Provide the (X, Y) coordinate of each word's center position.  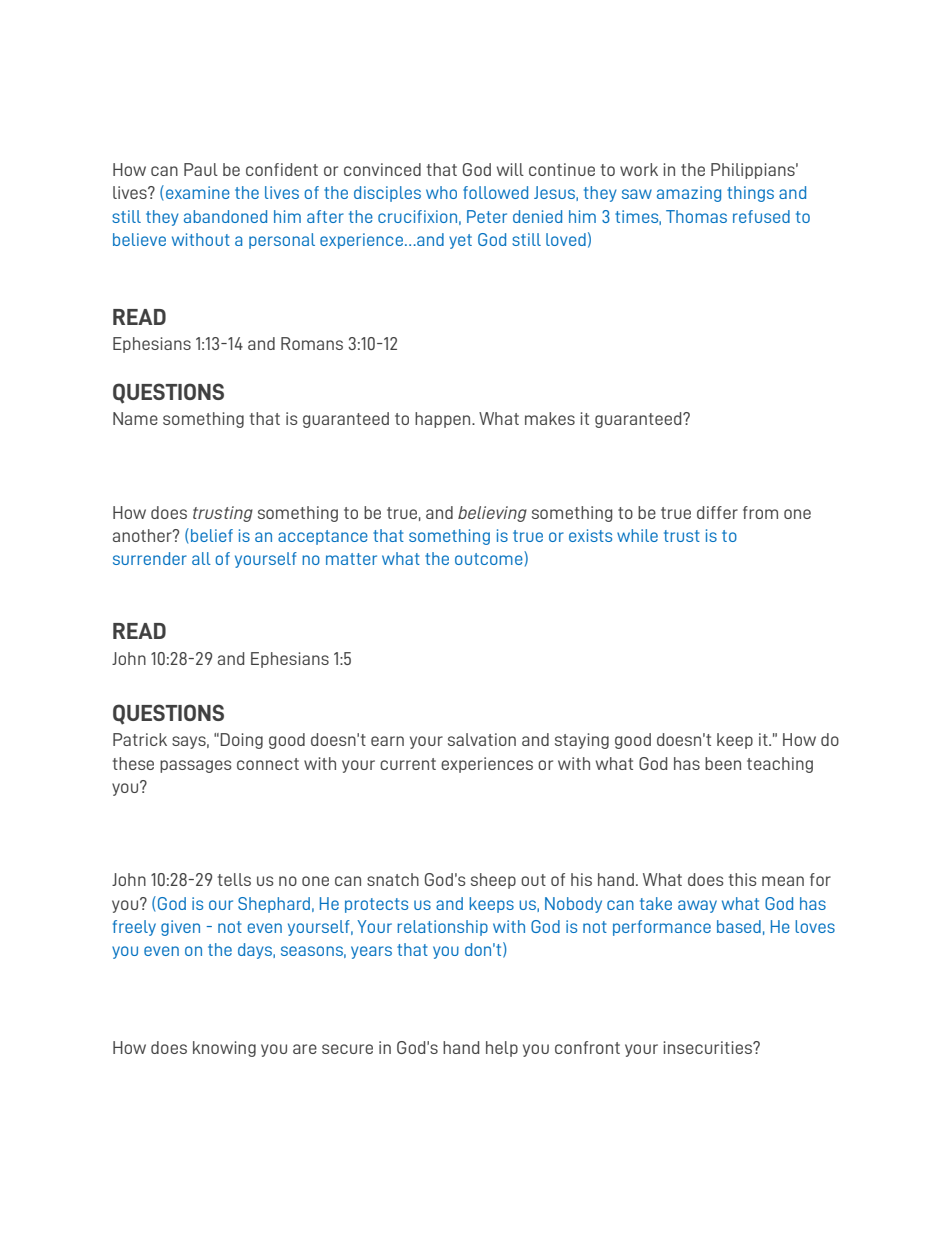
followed (495, 192)
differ (717, 512)
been (723, 763)
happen (444, 420)
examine (198, 192)
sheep (493, 881)
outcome (490, 558)
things (750, 194)
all (201, 558)
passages (196, 766)
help (502, 1049)
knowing (224, 1049)
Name (135, 418)
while (637, 535)
